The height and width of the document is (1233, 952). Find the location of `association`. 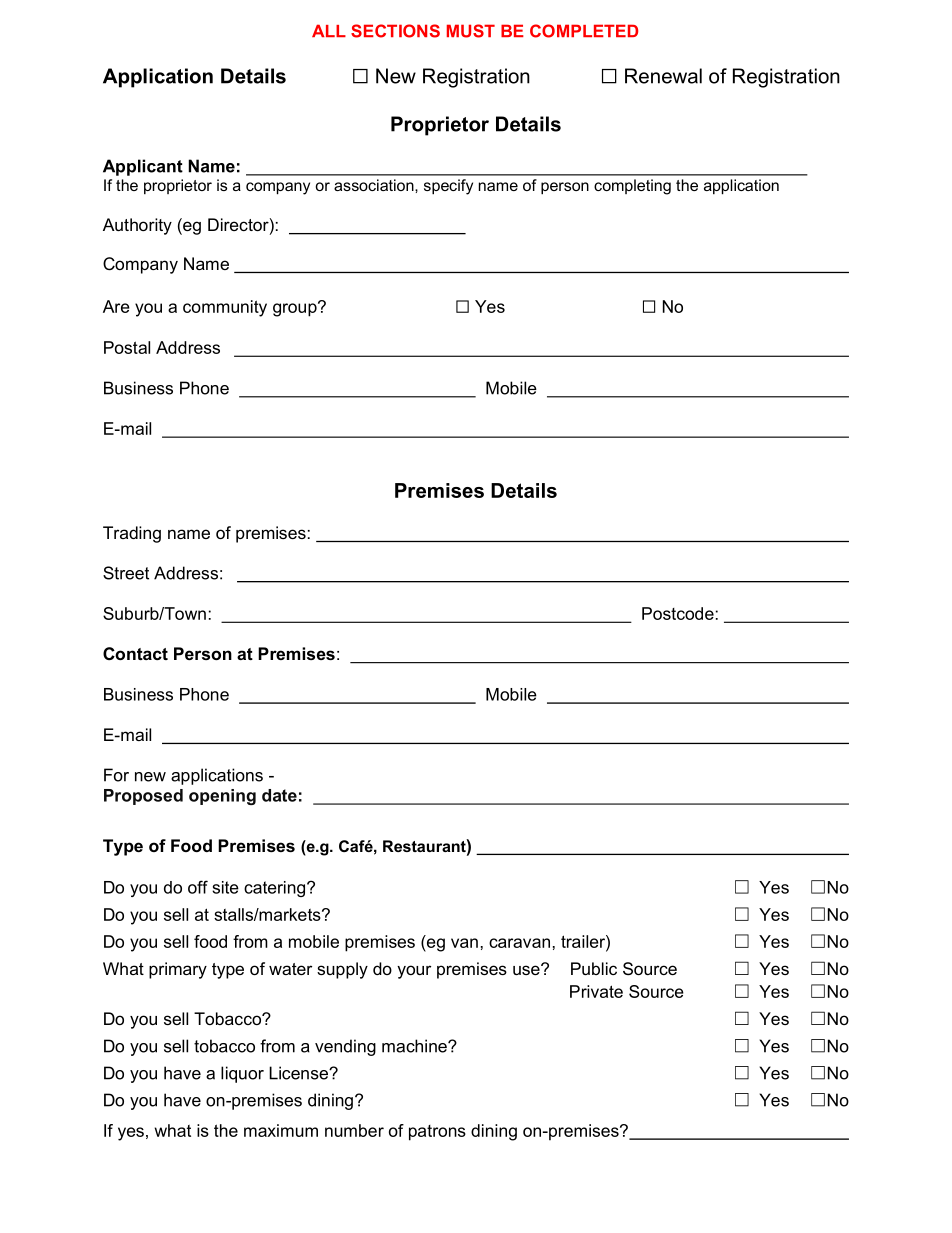

association is located at coordinates (375, 185).
